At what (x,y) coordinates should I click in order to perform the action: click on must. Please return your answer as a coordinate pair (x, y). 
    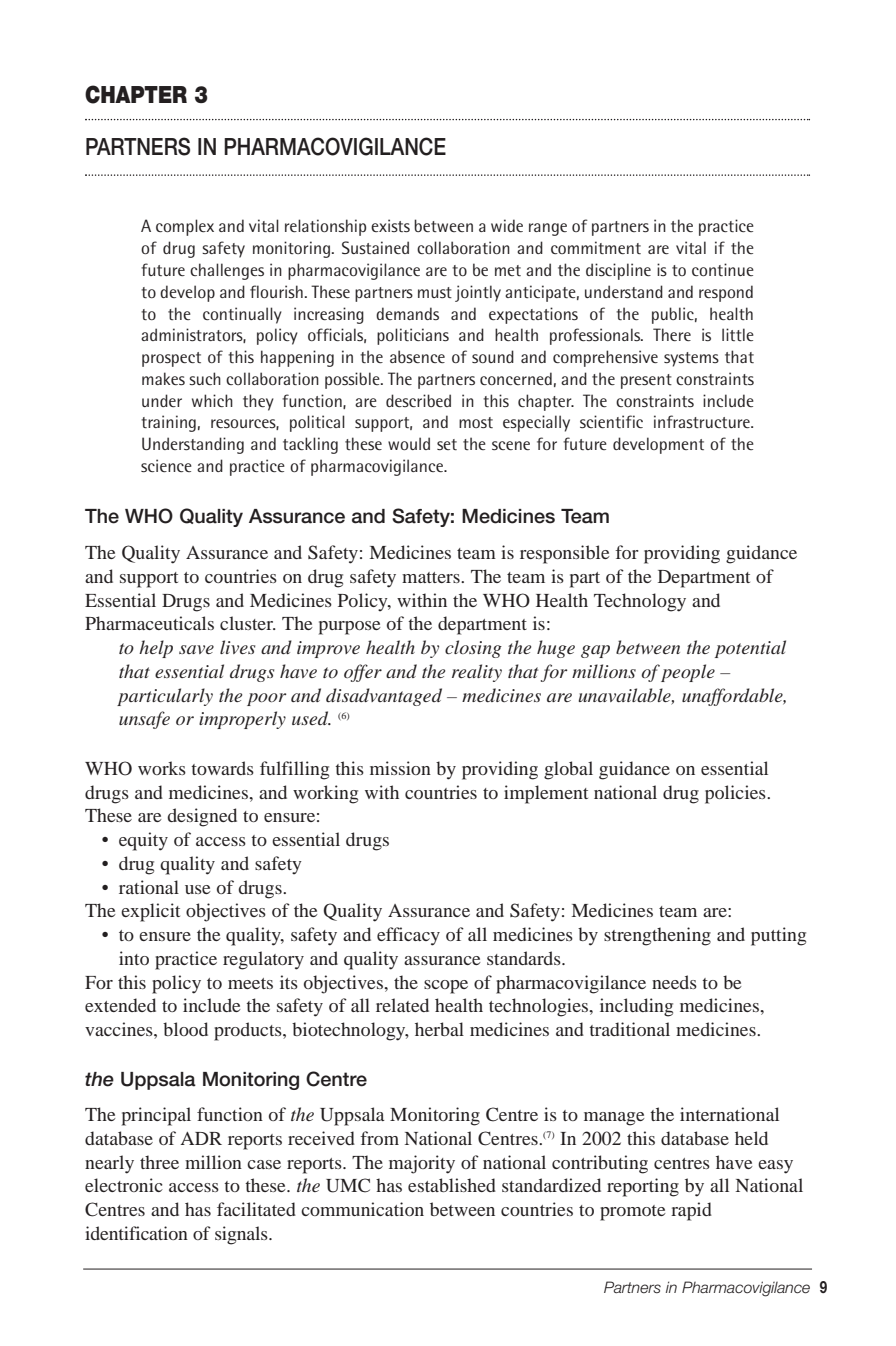
    Looking at the image, I should click on (435, 292).
